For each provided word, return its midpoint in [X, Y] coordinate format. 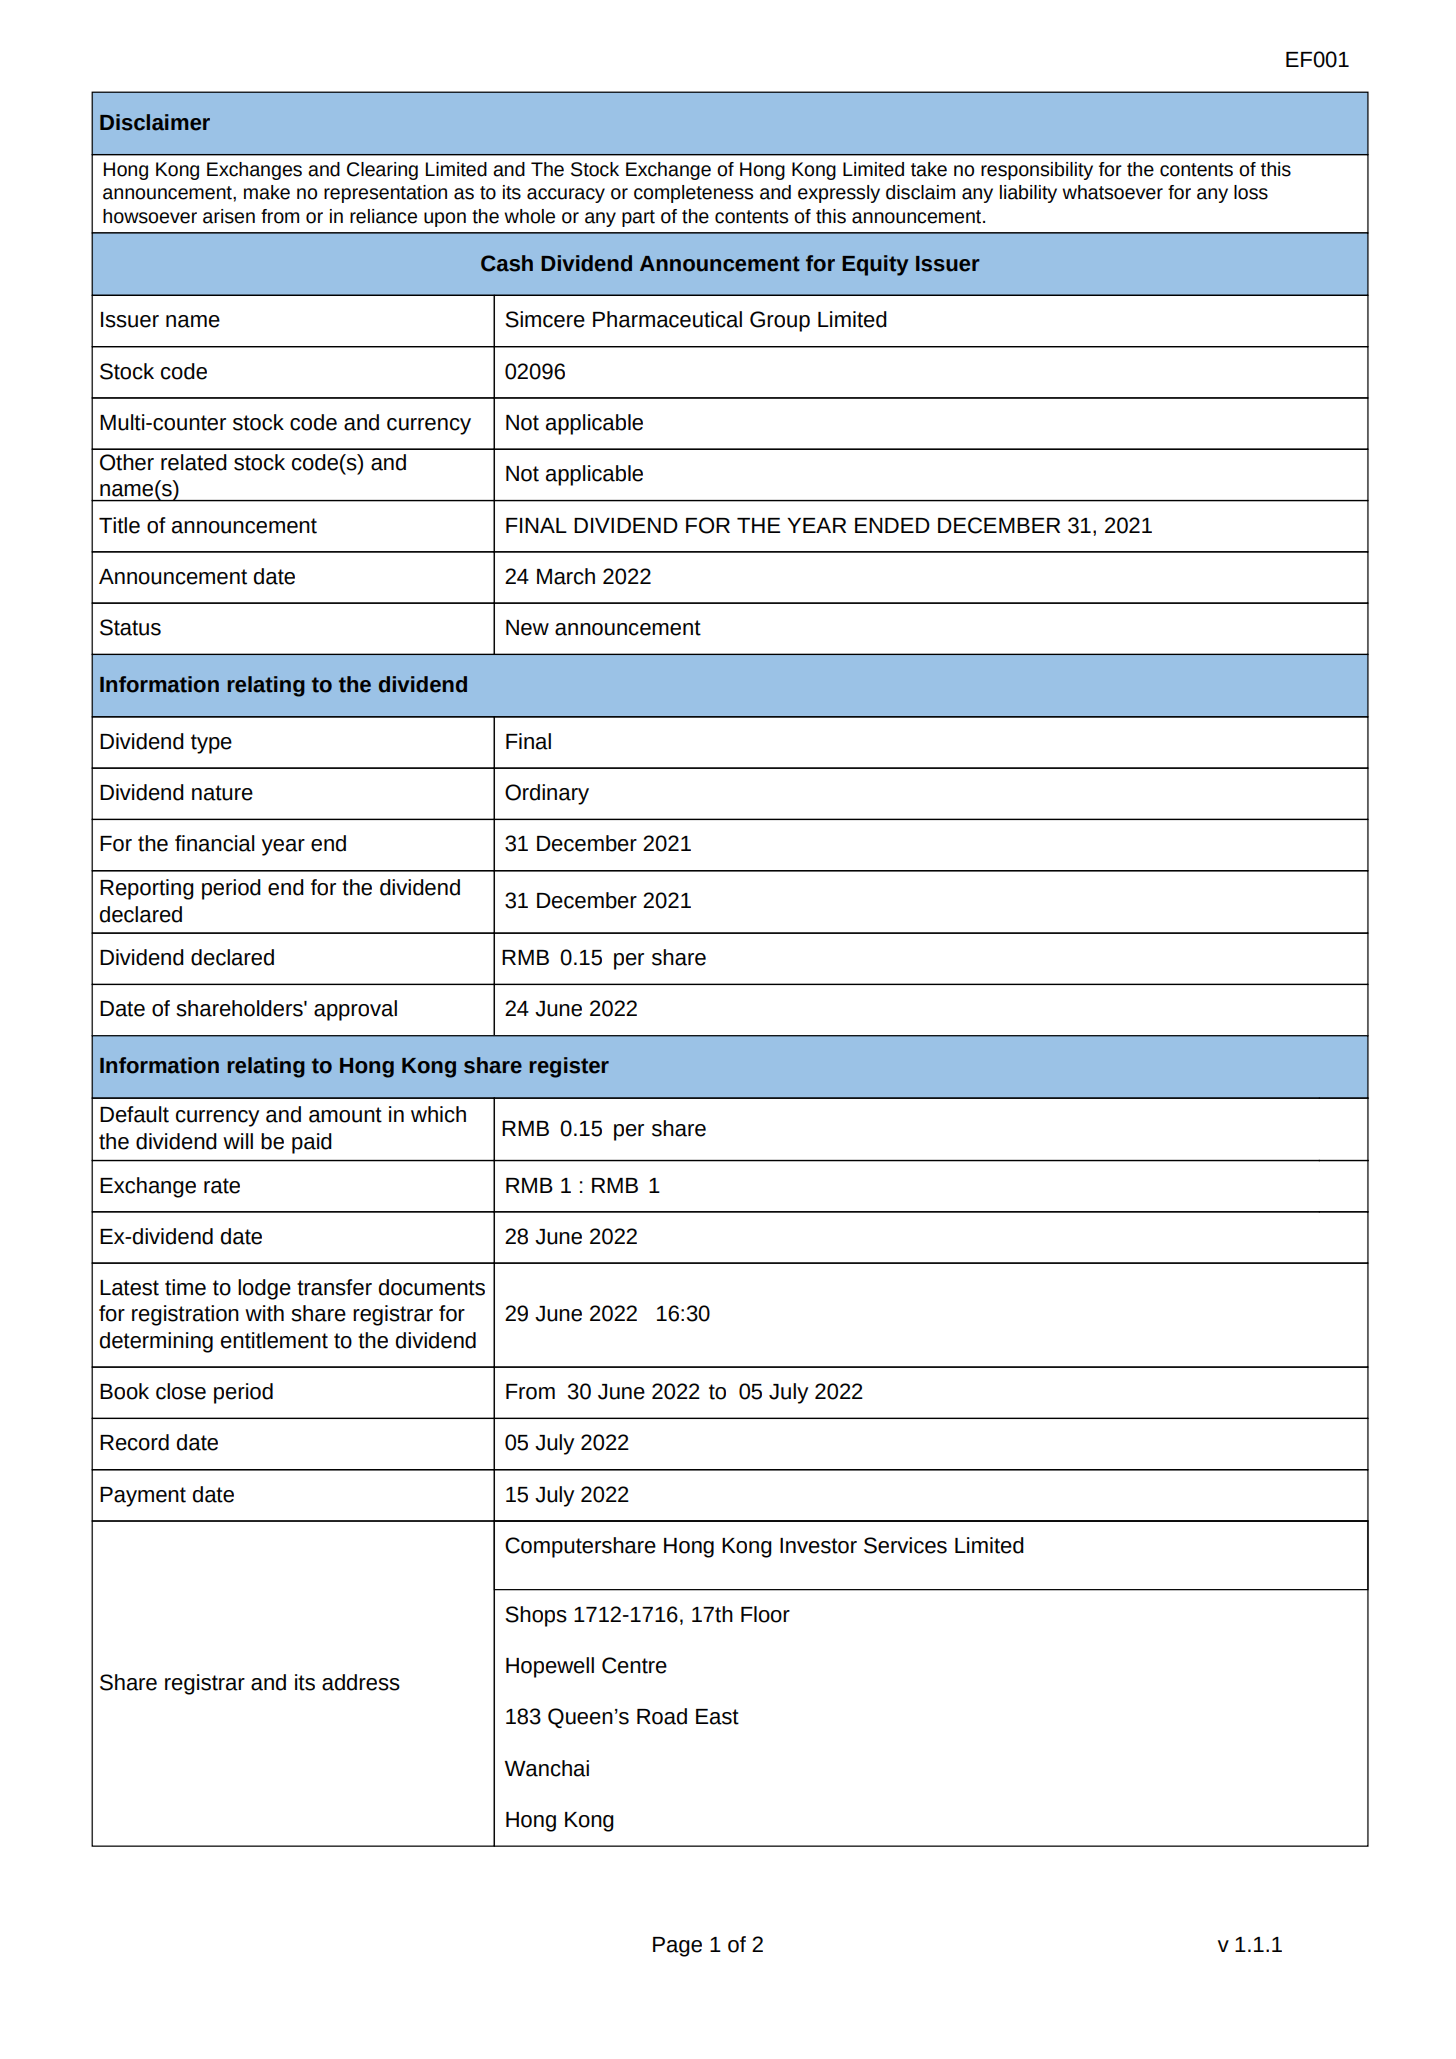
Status [130, 627]
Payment [143, 1497]
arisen [229, 216]
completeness [693, 194]
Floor [765, 1614]
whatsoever [1112, 192]
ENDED [892, 525]
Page [677, 1947]
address [361, 1682]
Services [905, 1545]
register [569, 1067]
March [566, 576]
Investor [818, 1546]
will [238, 1141]
